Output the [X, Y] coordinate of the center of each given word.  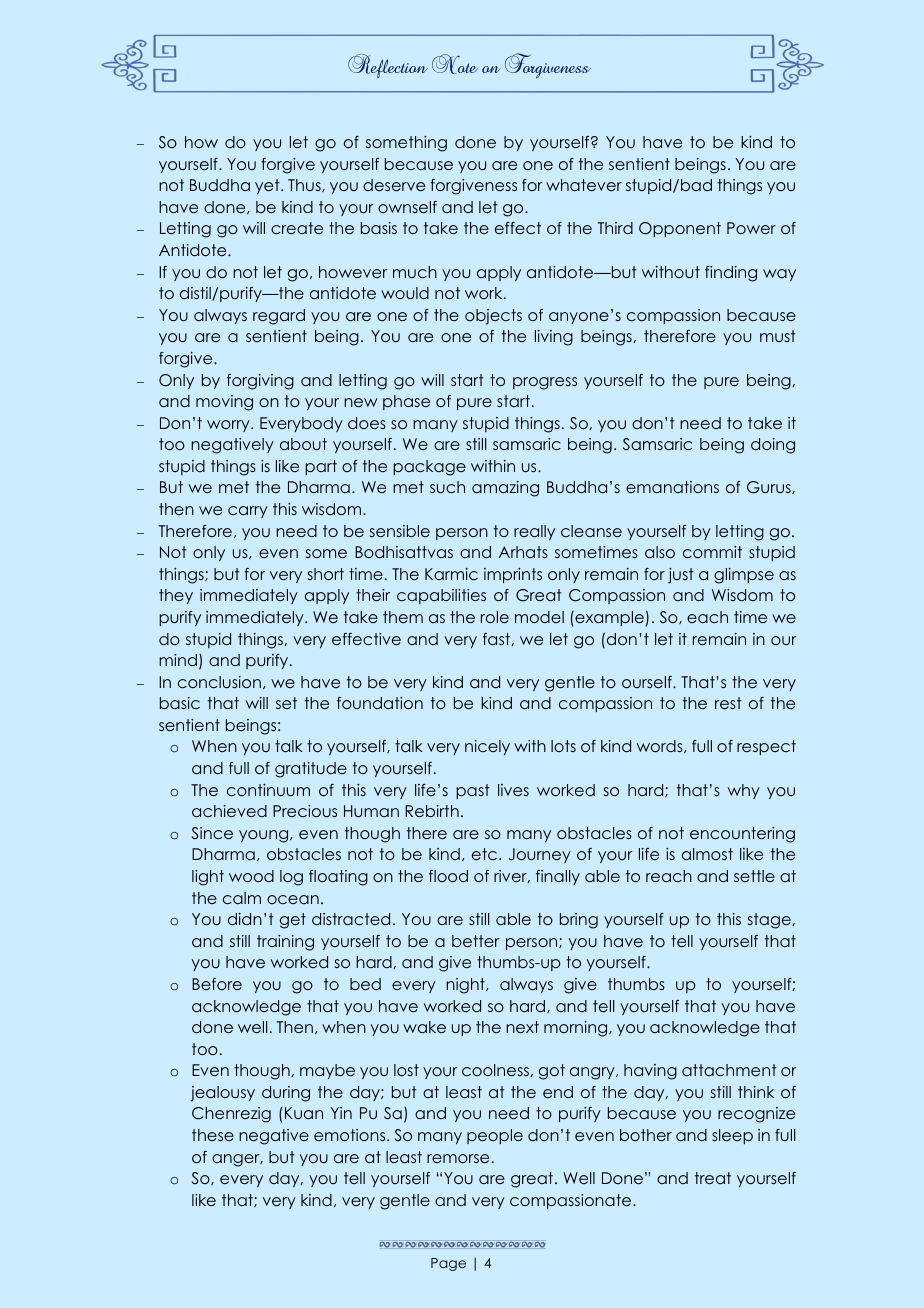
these [213, 1135]
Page [448, 1264]
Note [455, 64]
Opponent [680, 229]
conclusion [219, 682]
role [495, 617]
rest [728, 703]
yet [268, 186]
